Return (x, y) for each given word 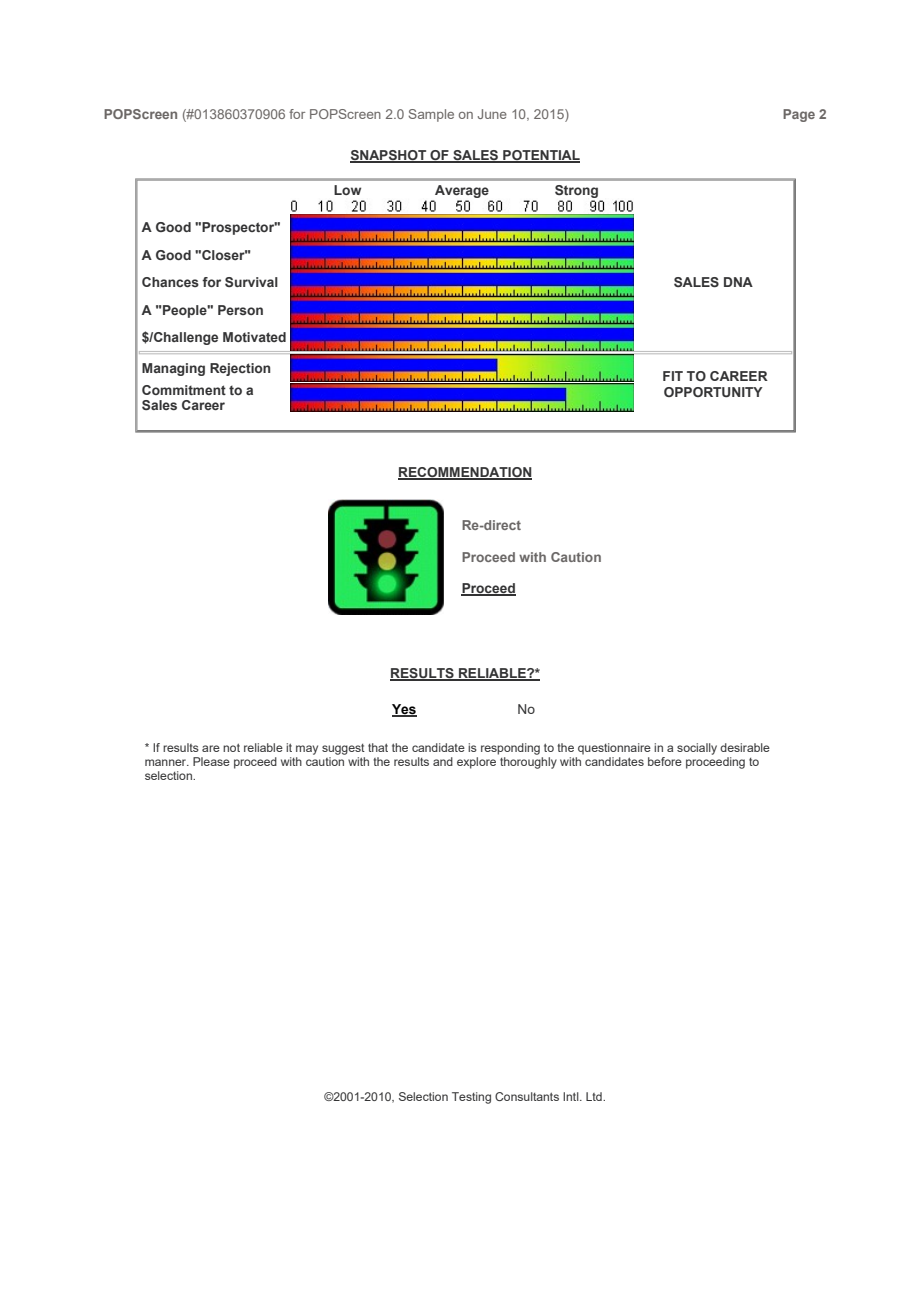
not (231, 747)
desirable (745, 747)
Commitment (184, 390)
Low (347, 190)
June (492, 114)
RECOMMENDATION (465, 473)
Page (799, 115)
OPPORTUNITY (713, 392)
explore (476, 763)
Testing (471, 1098)
